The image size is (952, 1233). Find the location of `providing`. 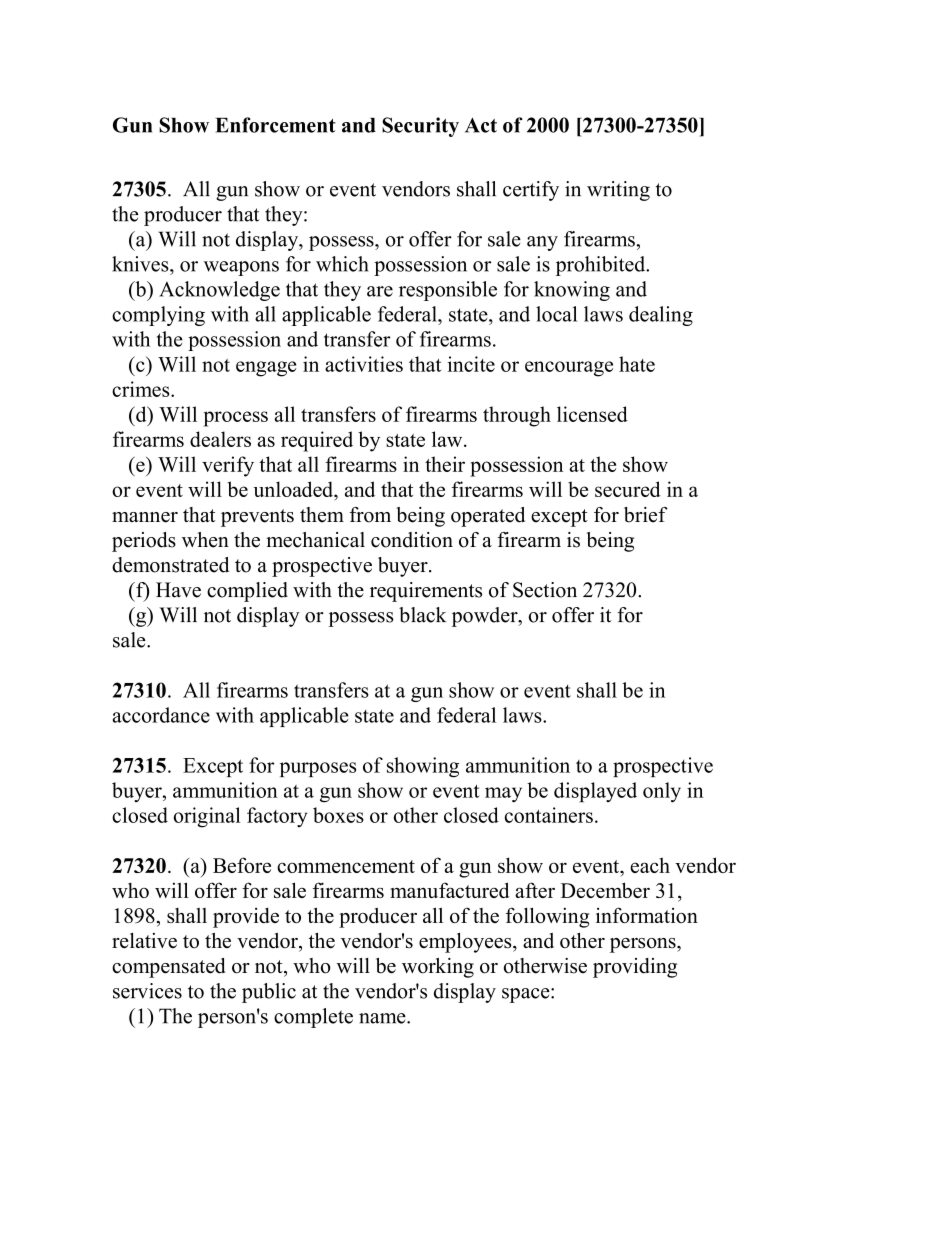

providing is located at coordinates (635, 968).
